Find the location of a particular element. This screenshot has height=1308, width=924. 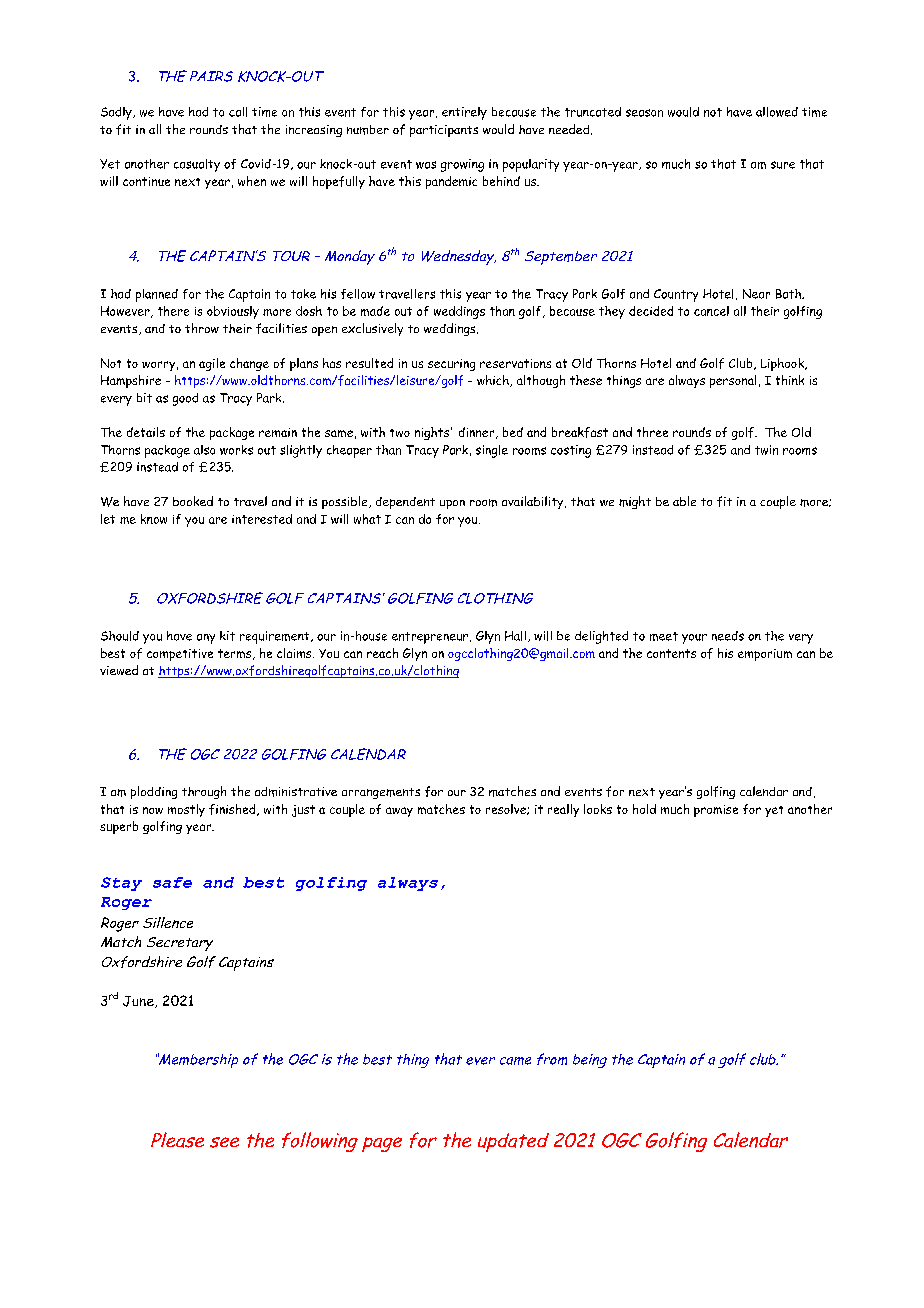

casualty is located at coordinates (197, 165).
